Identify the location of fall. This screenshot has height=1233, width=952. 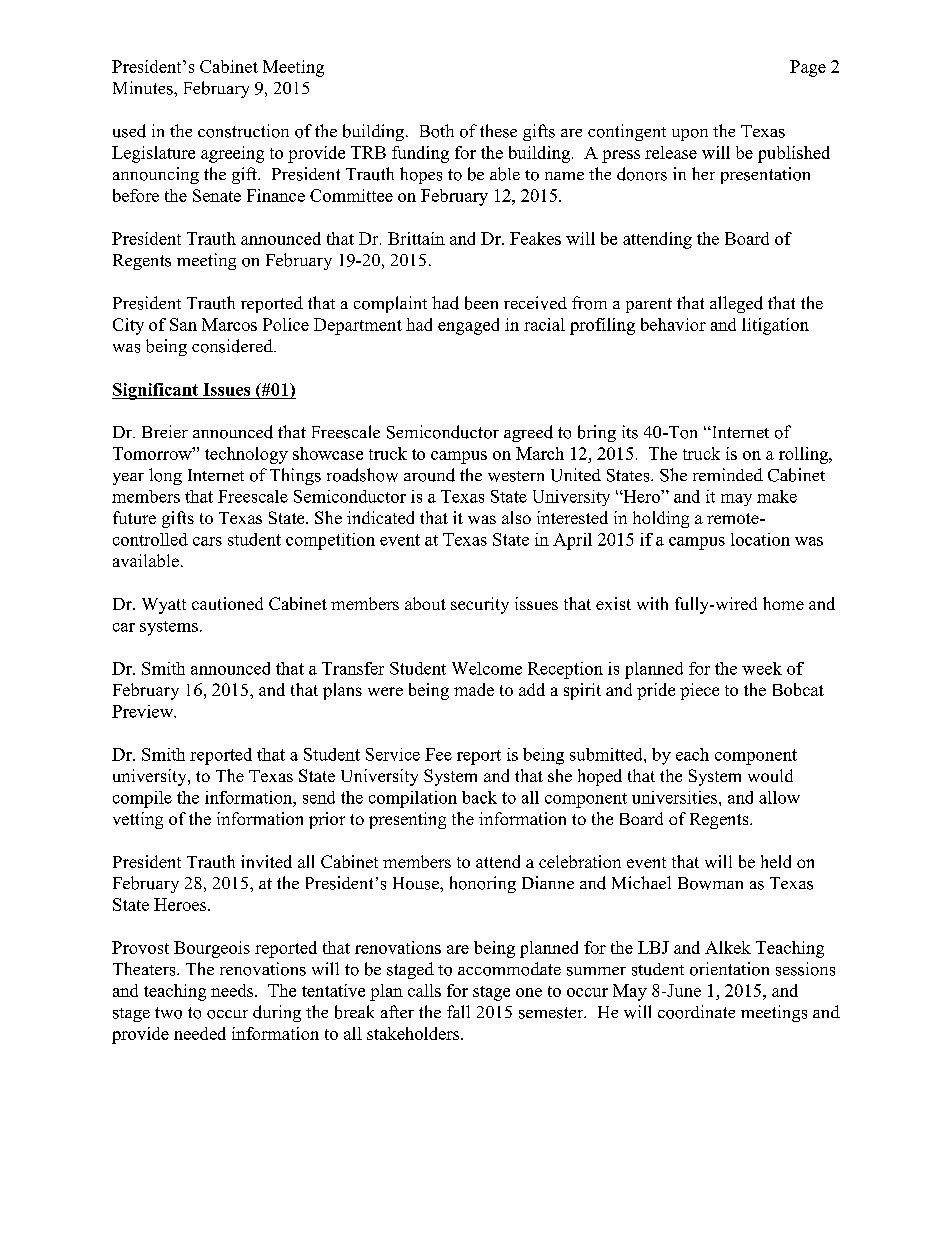
(458, 1011).
